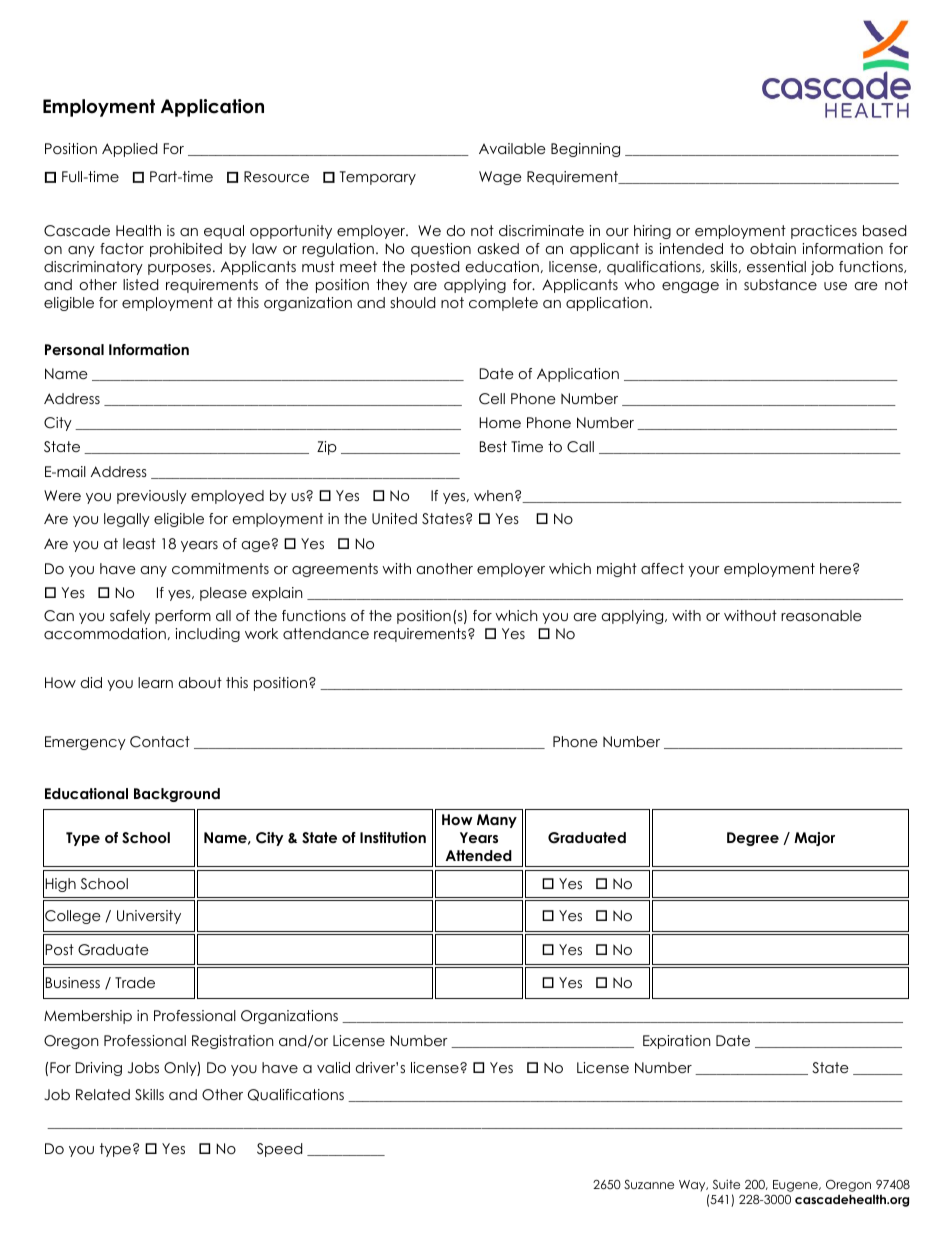 The image size is (952, 1233). Describe the element at coordinates (139, 543) in the screenshot. I see `least` at that location.
